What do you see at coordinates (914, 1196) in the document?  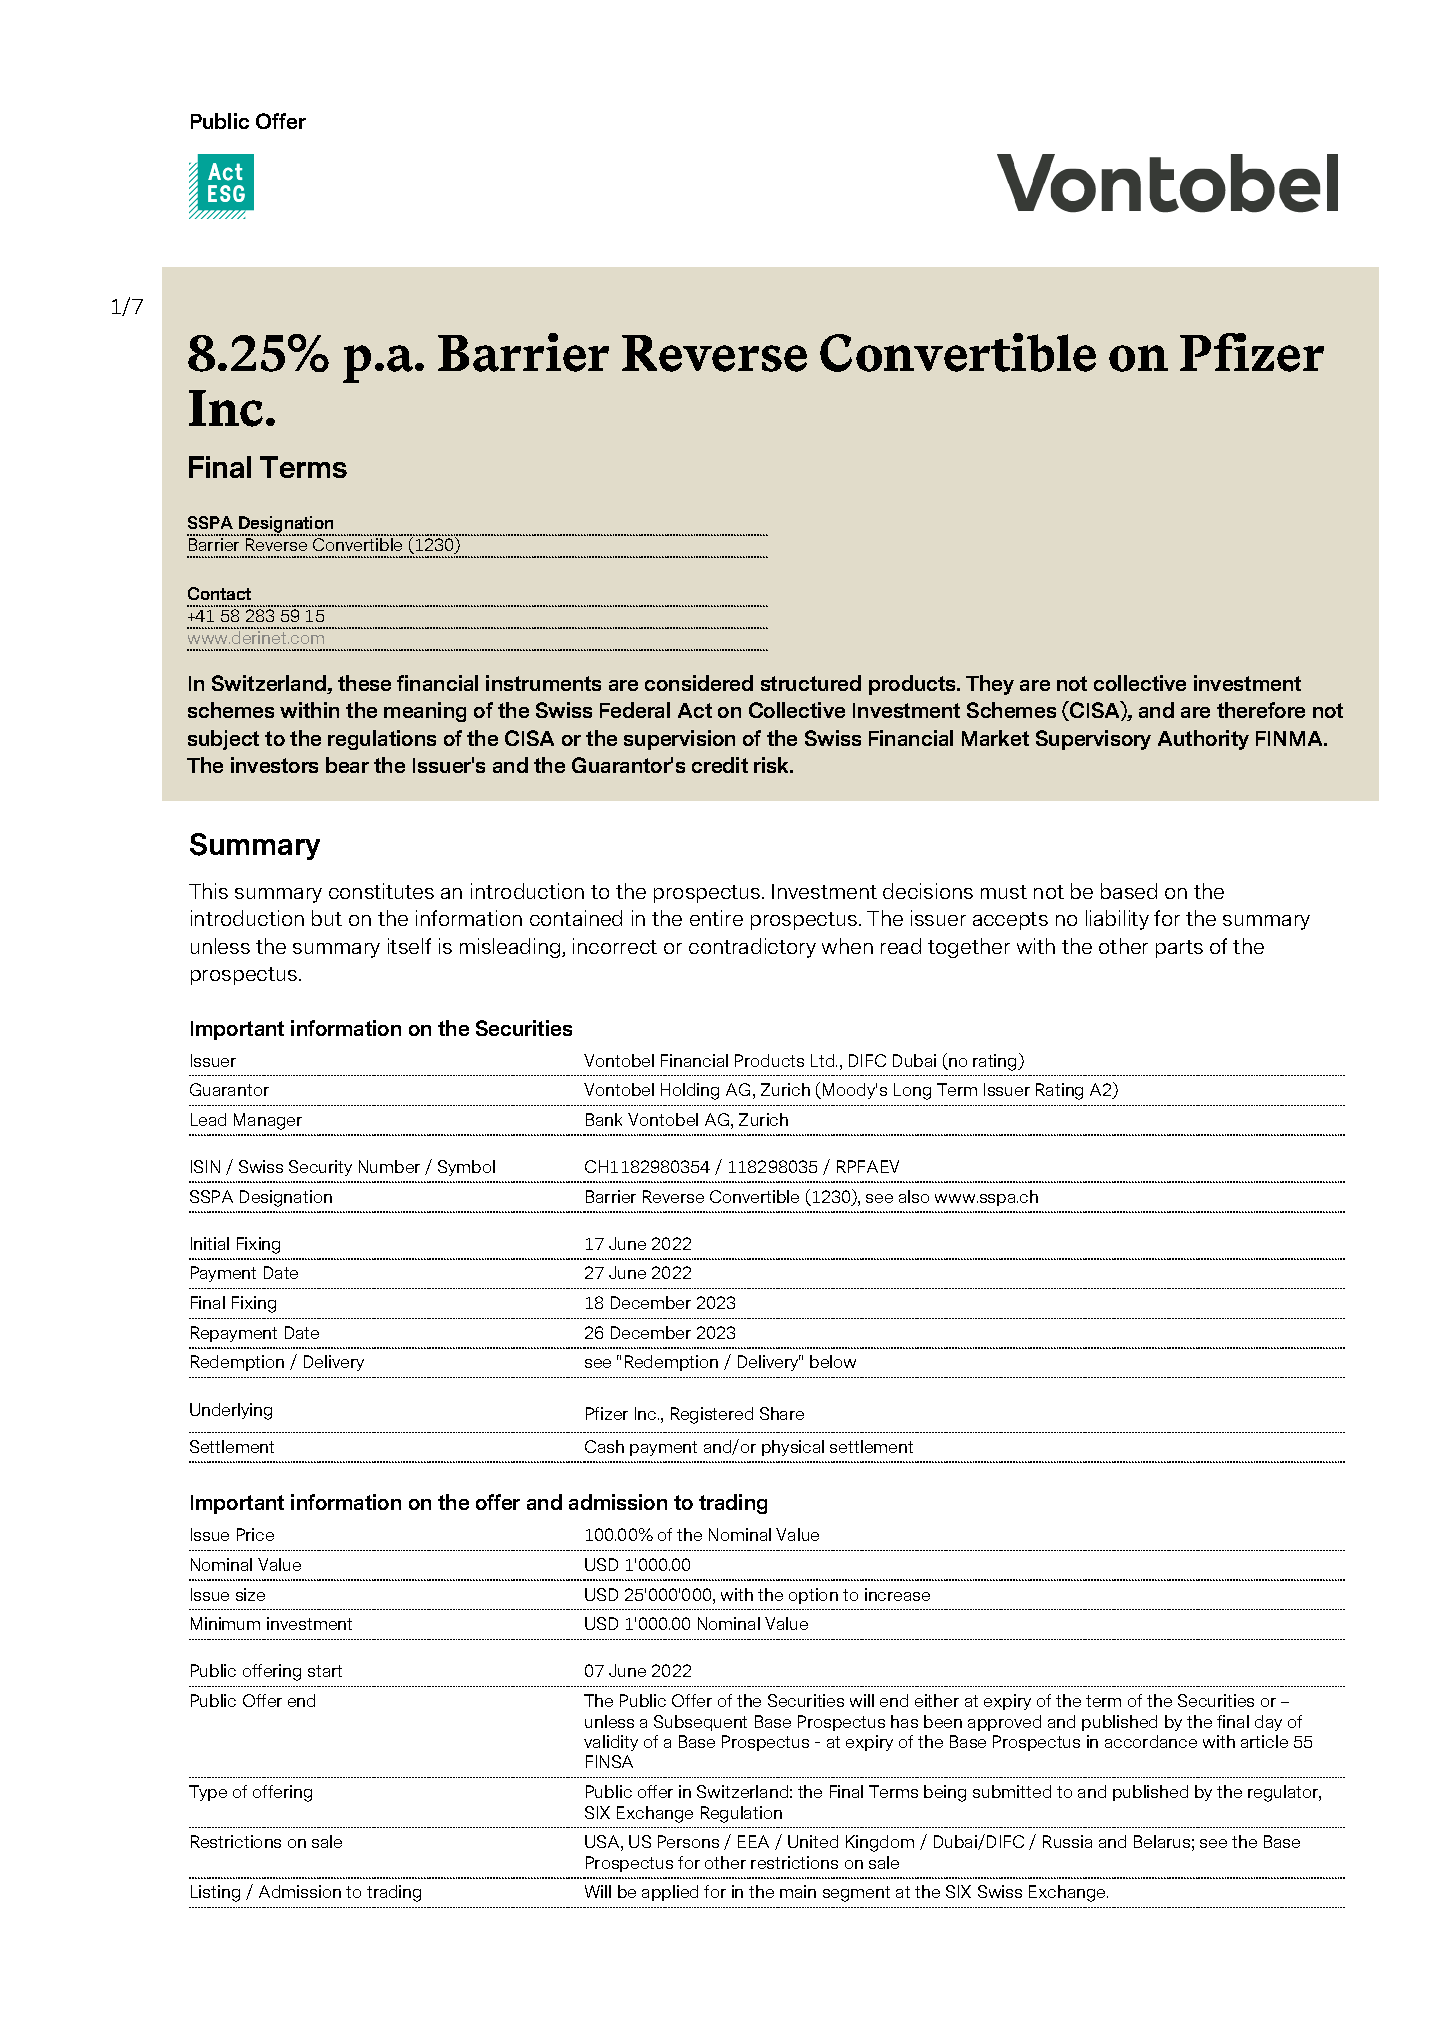 I see `also` at bounding box center [914, 1196].
